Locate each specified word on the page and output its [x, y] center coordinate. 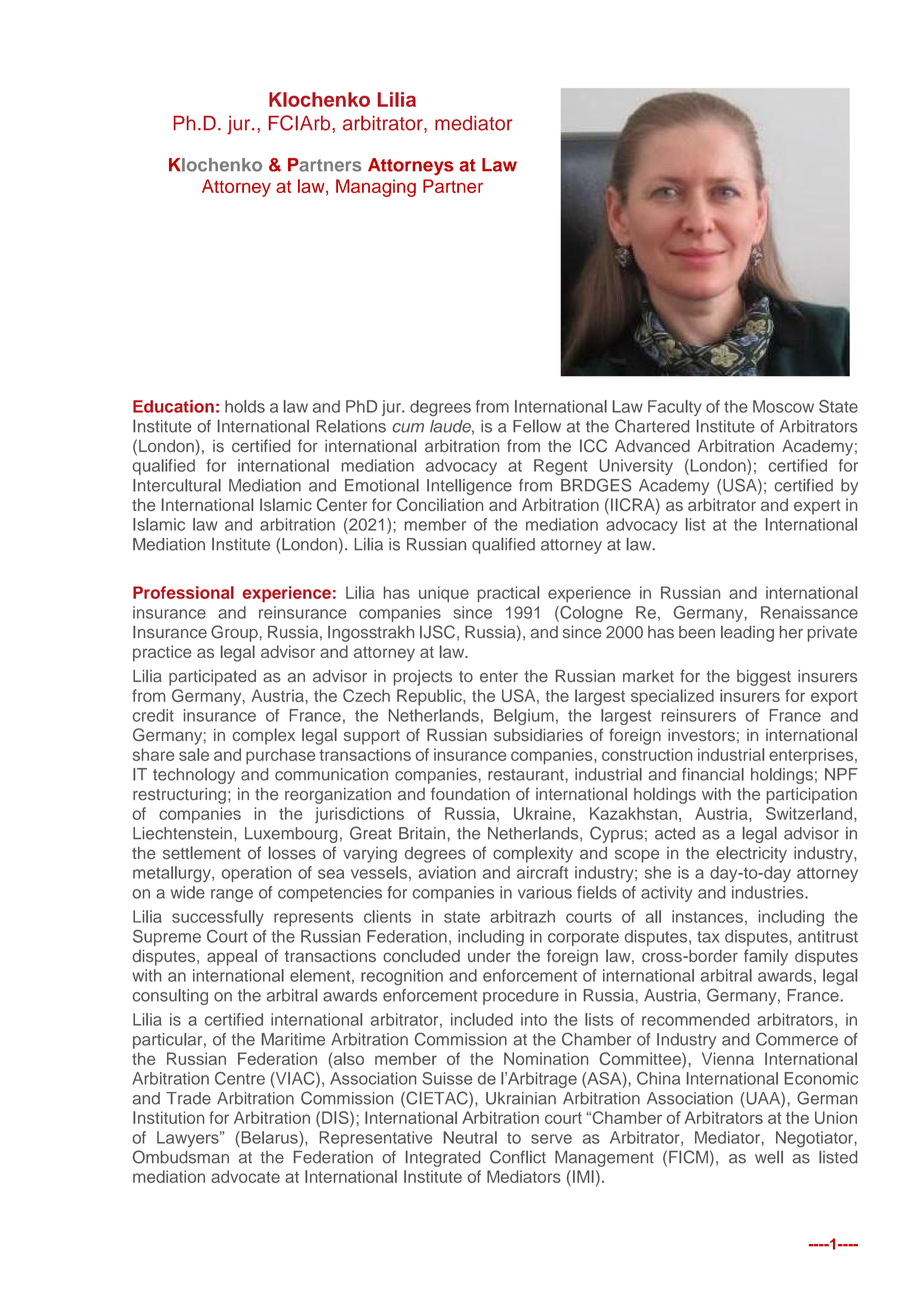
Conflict [518, 1157]
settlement [202, 853]
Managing [376, 188]
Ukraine [542, 813]
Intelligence [469, 487]
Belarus [269, 1137]
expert [817, 507]
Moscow [783, 406]
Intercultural [177, 485]
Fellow [537, 426]
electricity [751, 854]
